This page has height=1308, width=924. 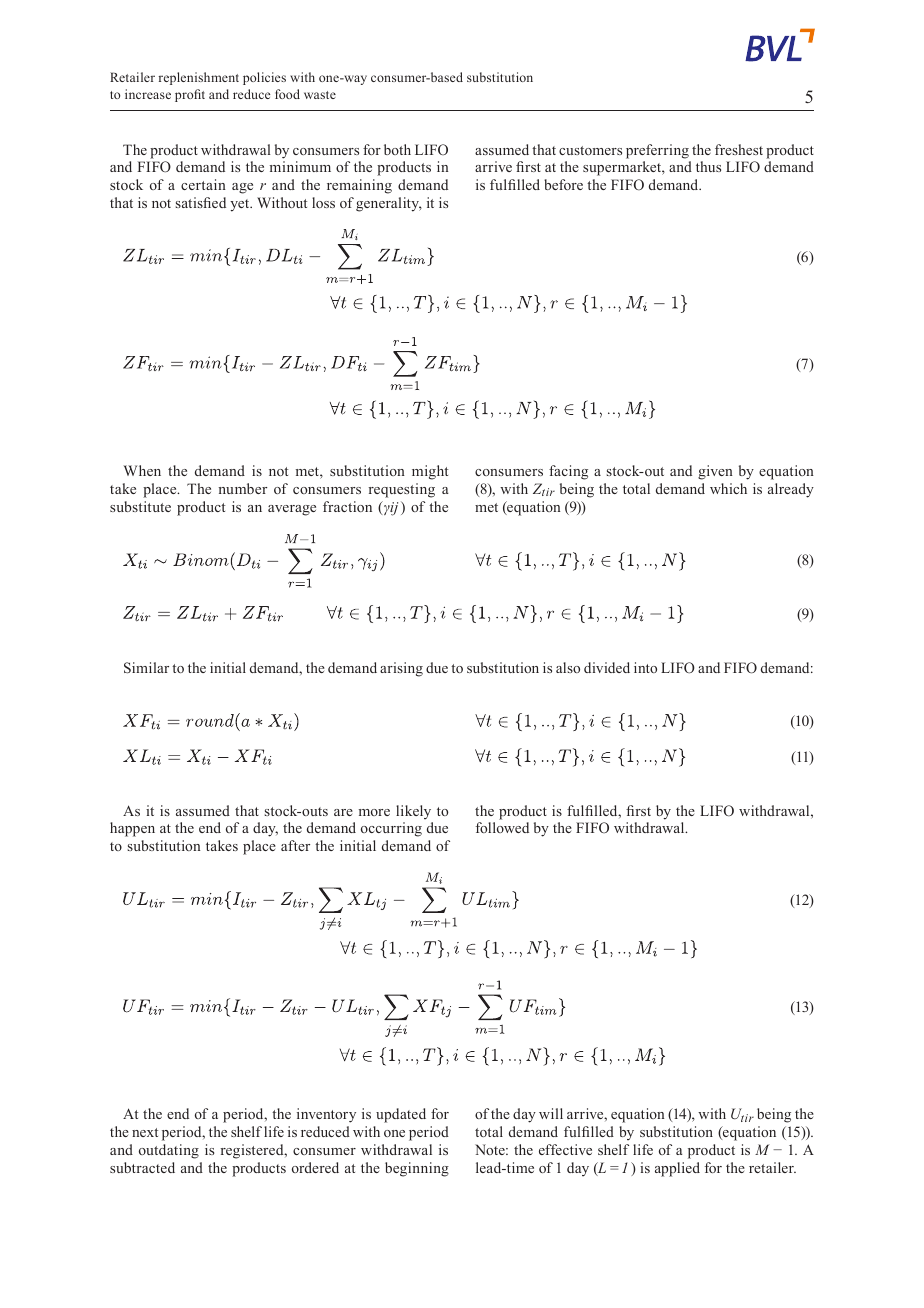 I want to click on both, so click(x=397, y=149).
